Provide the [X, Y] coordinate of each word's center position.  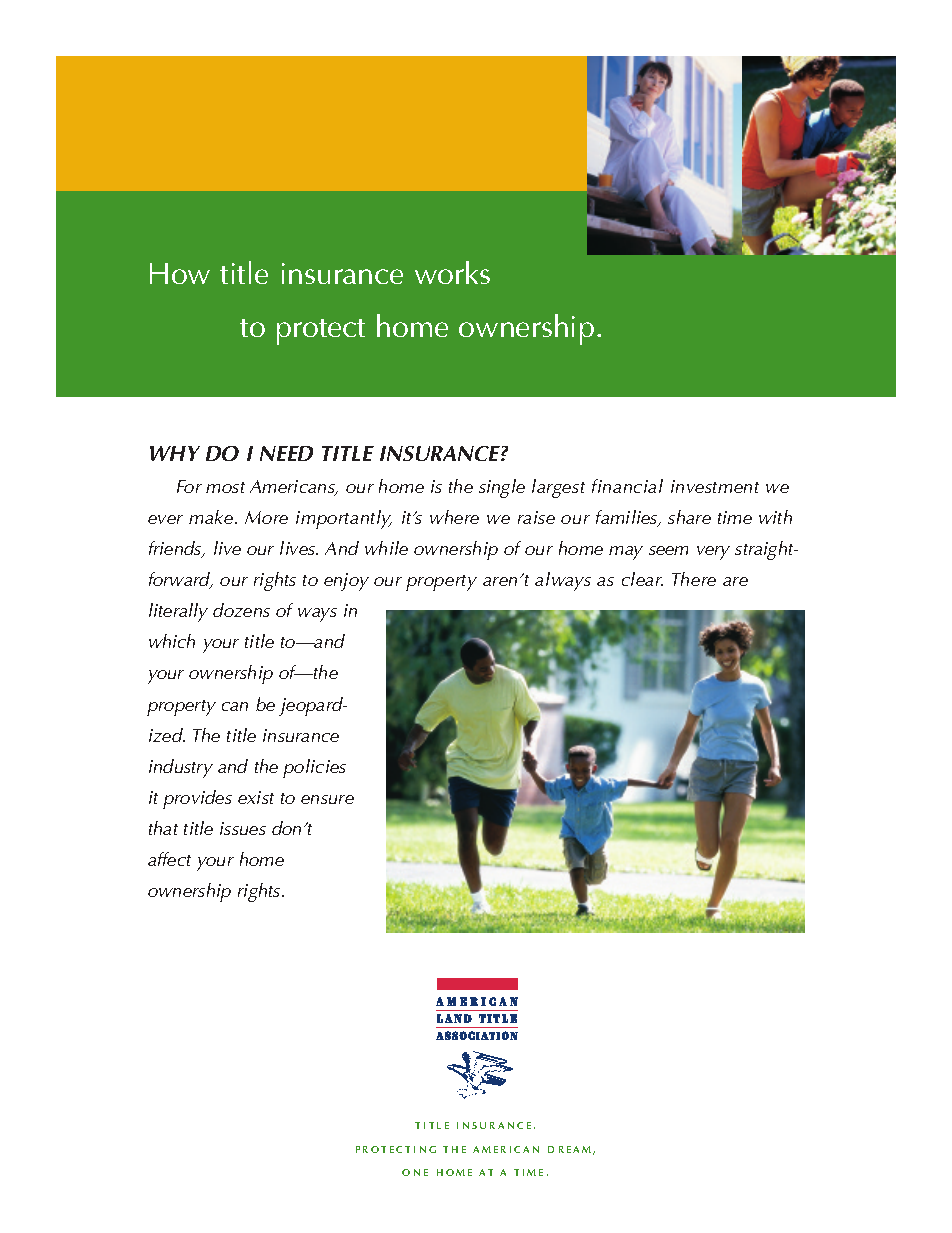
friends [176, 549]
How [180, 273]
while [386, 548]
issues [243, 828]
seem [668, 550]
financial [627, 486]
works [452, 272]
